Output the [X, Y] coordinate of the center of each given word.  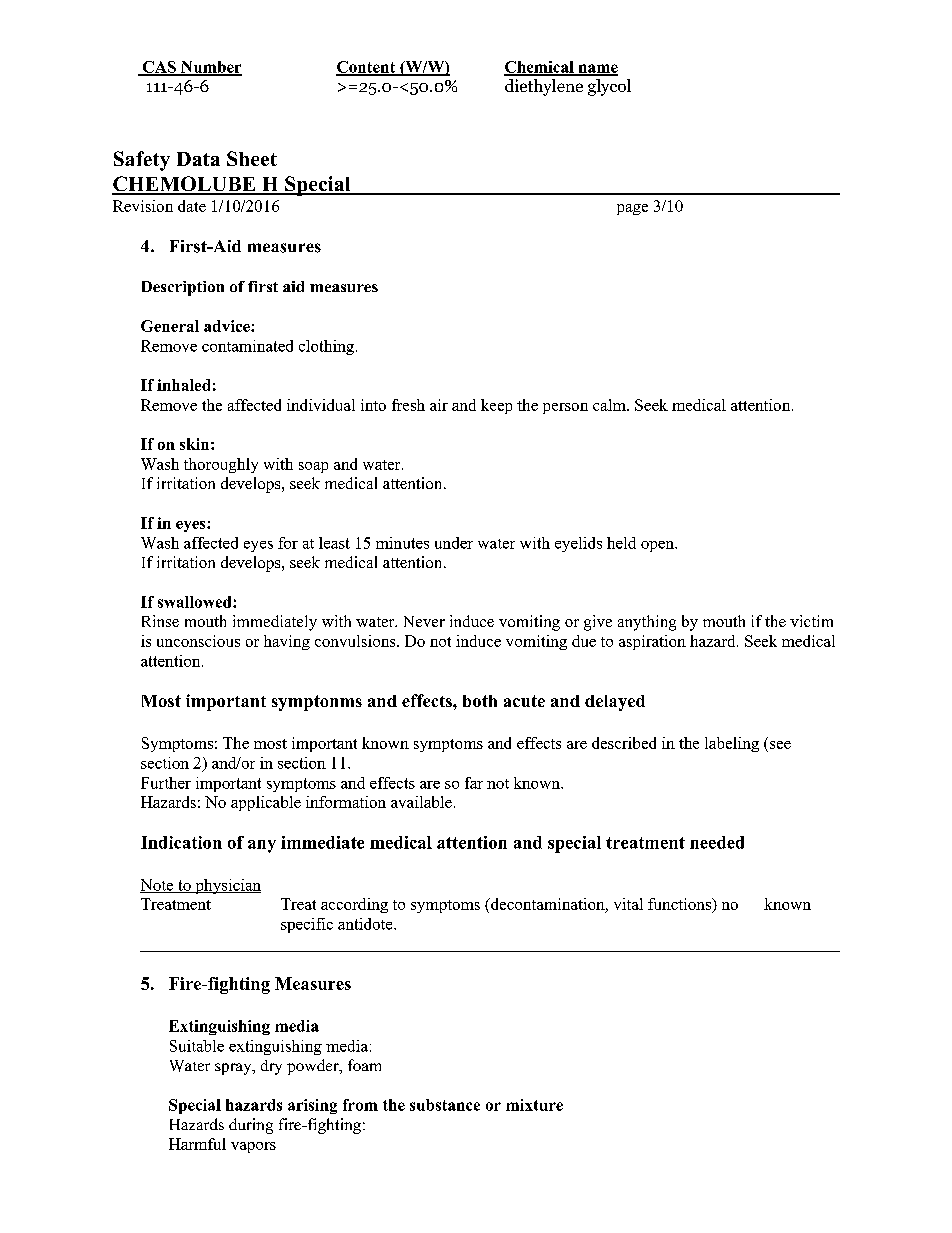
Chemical [540, 68]
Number [210, 68]
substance [445, 1105]
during [251, 1126]
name [597, 69]
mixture [534, 1105]
